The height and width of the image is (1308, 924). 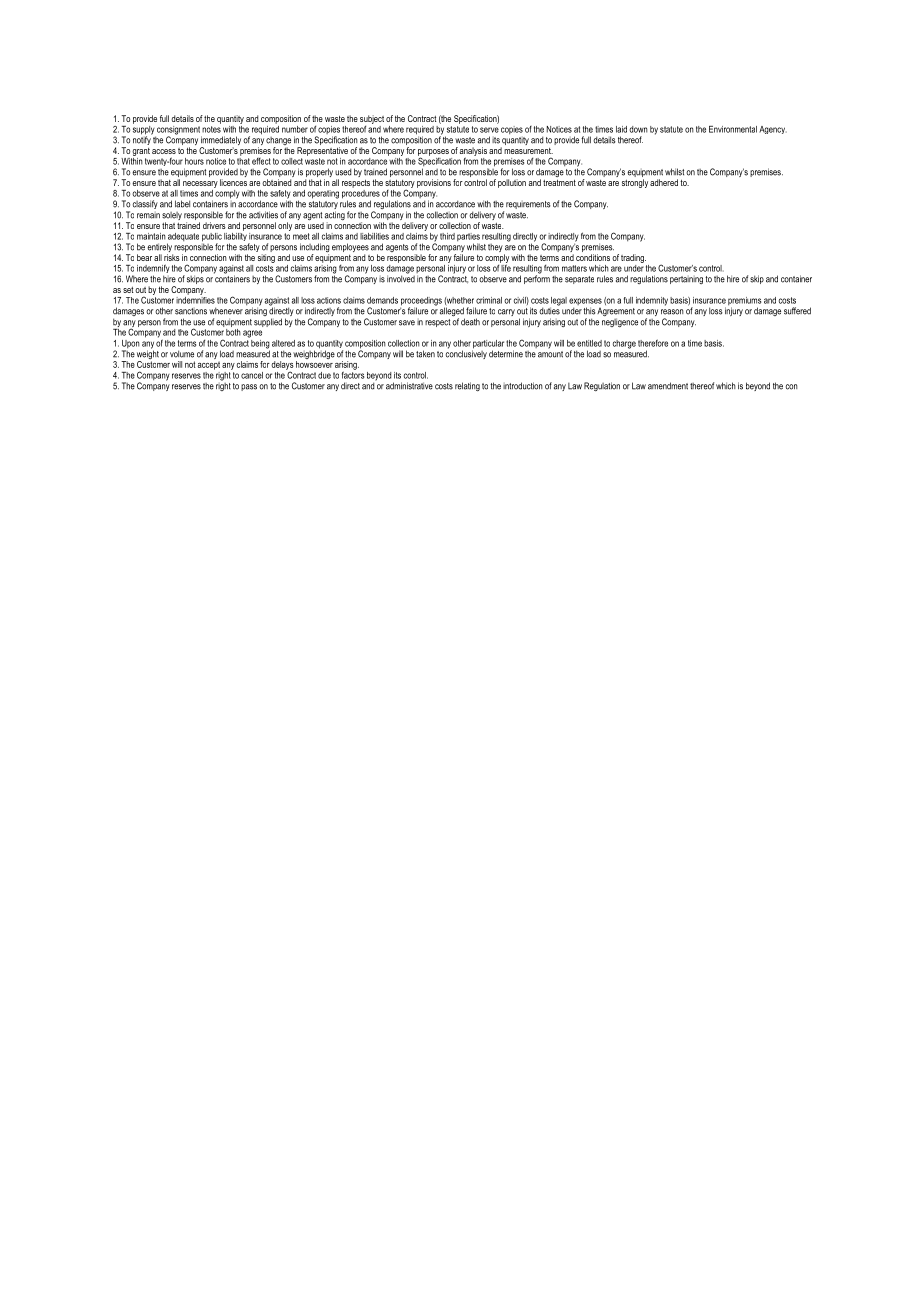 What do you see at coordinates (195, 299) in the image?
I see `indemnifies` at bounding box center [195, 299].
